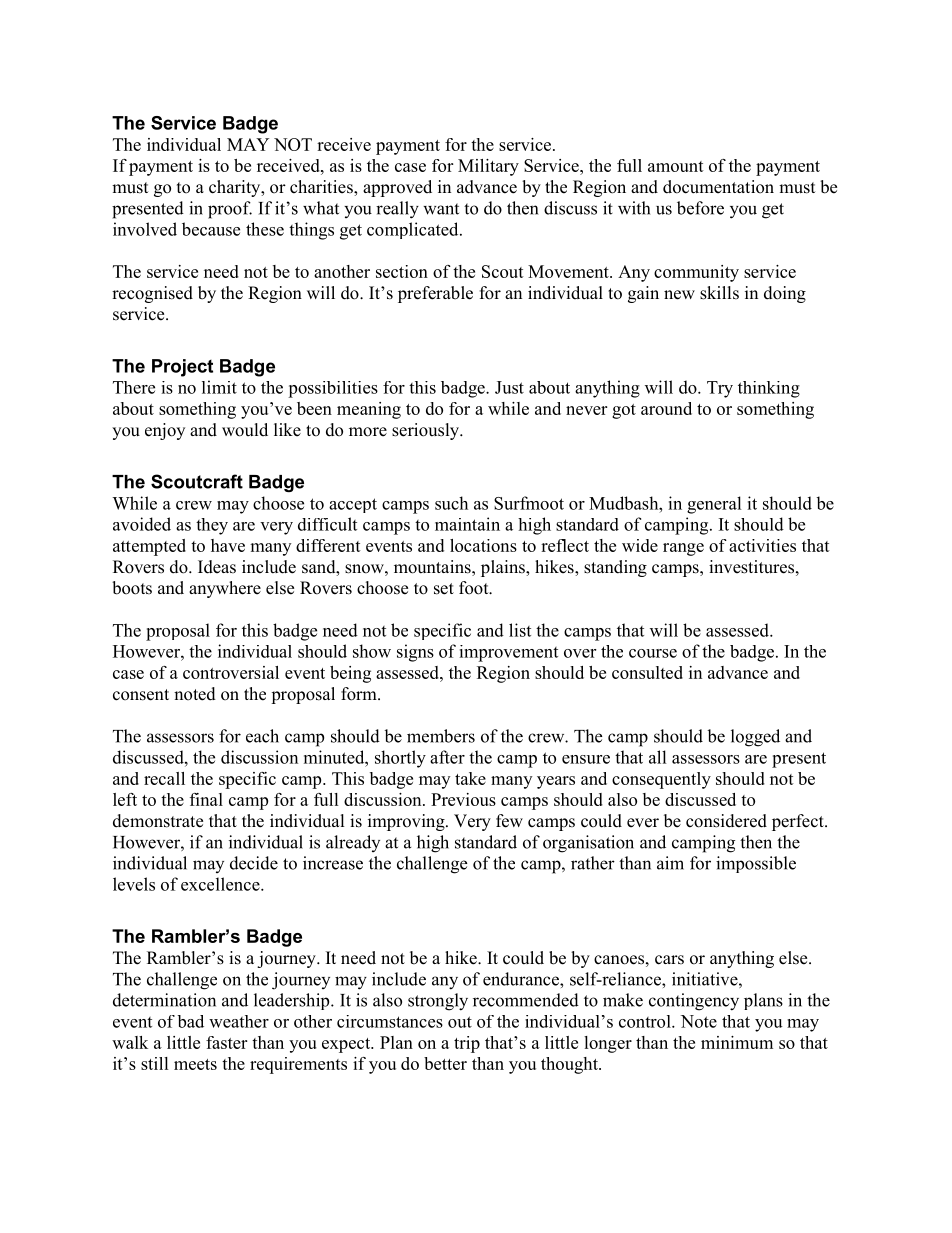  I want to click on such, so click(451, 503).
